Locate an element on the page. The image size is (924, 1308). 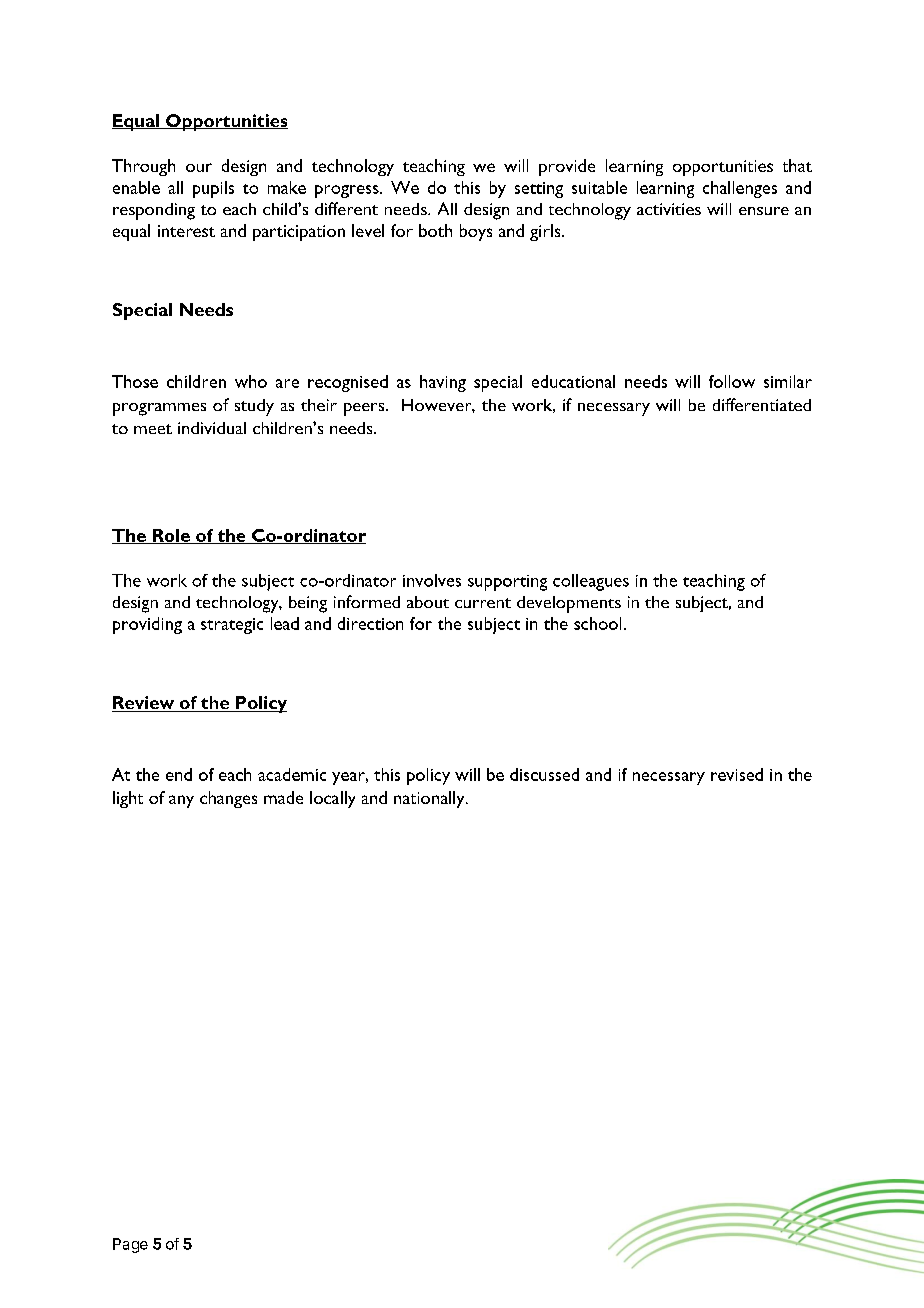
boys is located at coordinates (476, 232).
